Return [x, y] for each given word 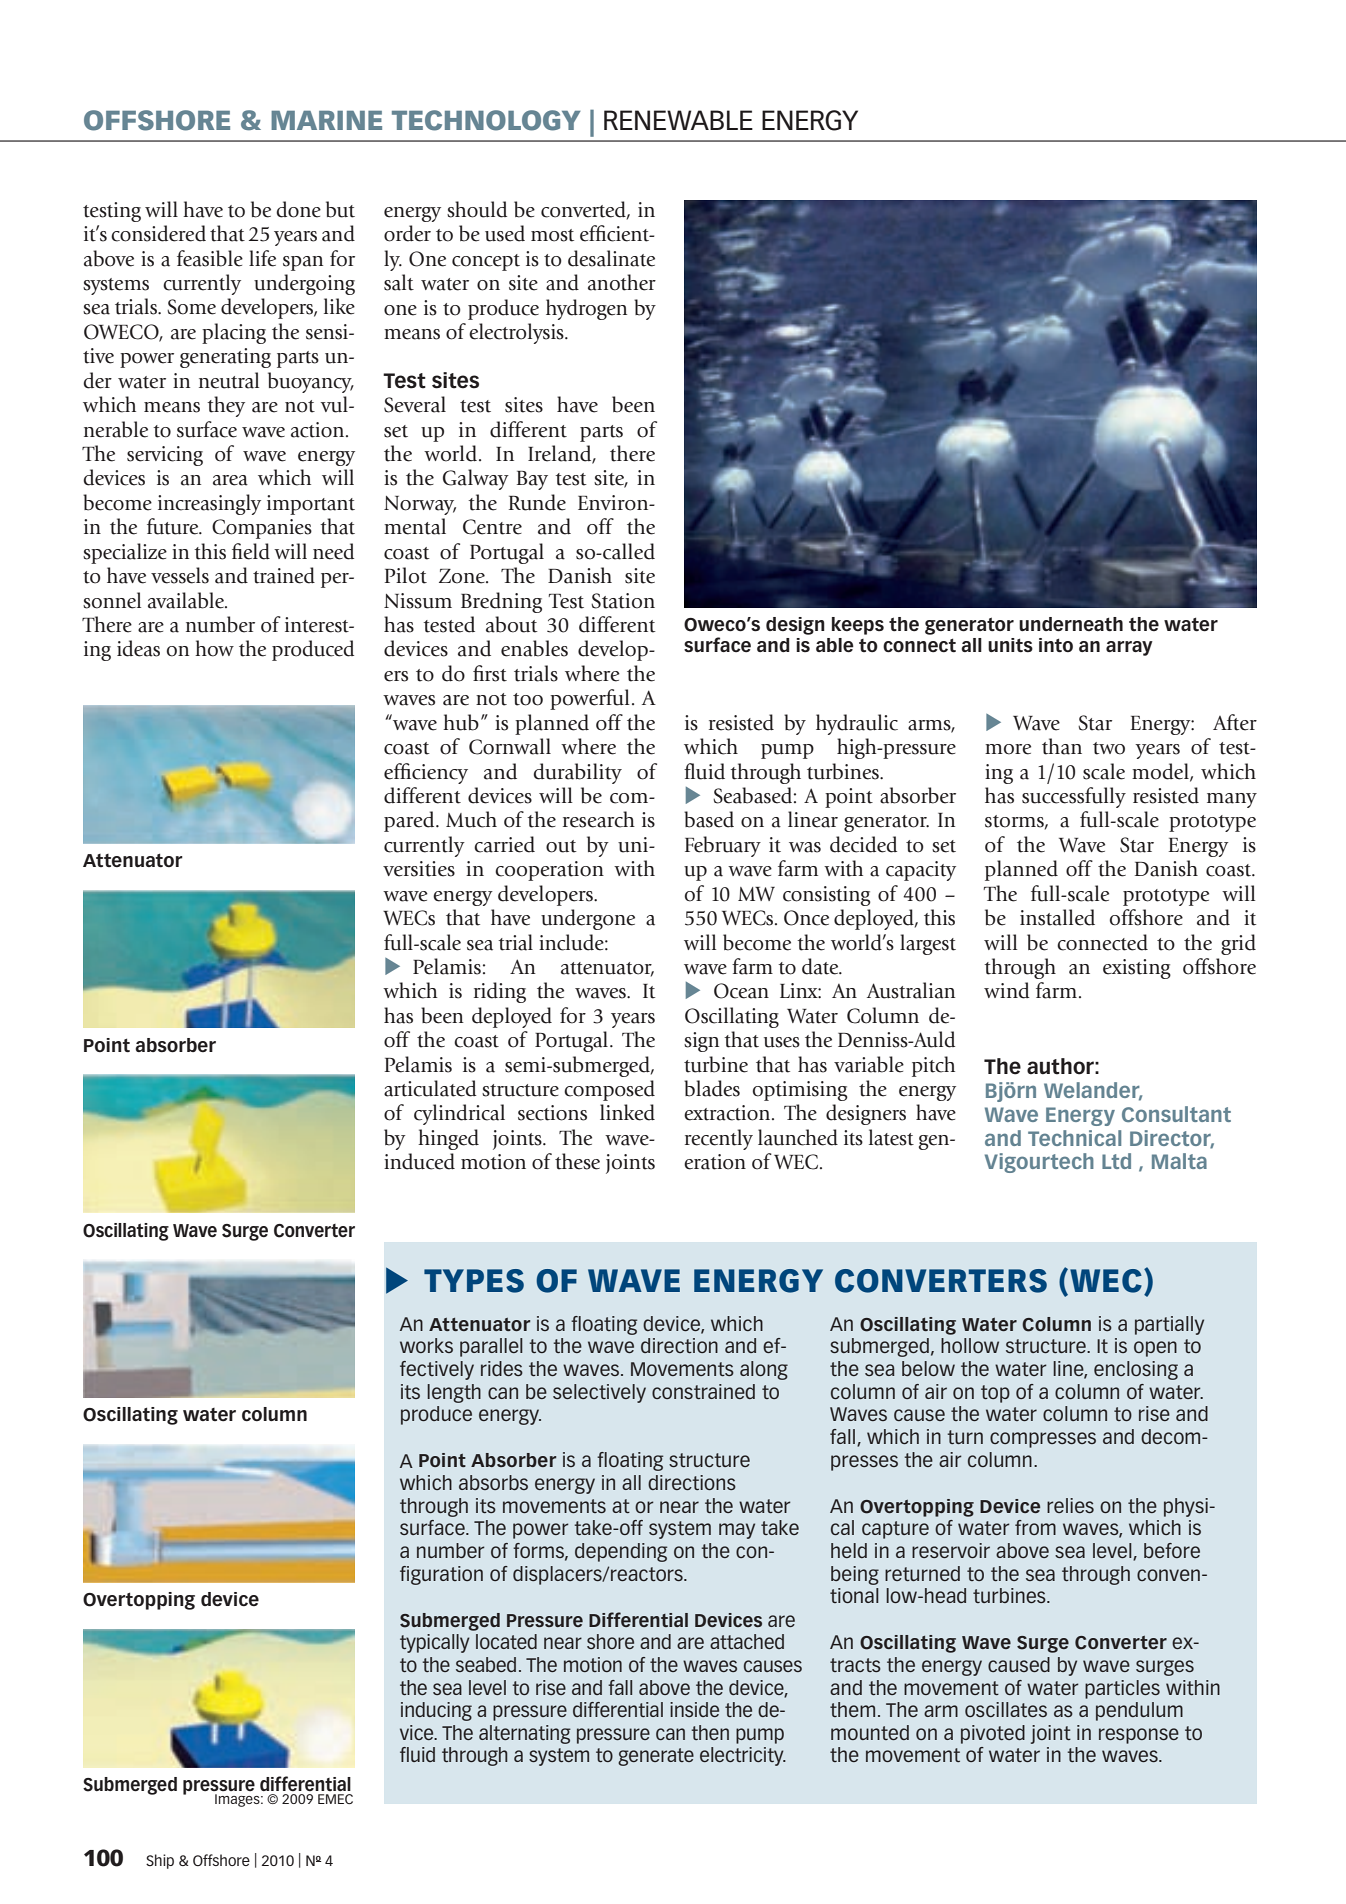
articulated [430, 1088]
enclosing [1136, 1370]
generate [656, 1757]
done [298, 209]
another [622, 282]
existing [1137, 969]
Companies [262, 529]
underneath [1071, 624]
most [552, 235]
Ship [160, 1861]
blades [712, 1088]
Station [623, 601]
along [764, 1370]
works [426, 1345]
